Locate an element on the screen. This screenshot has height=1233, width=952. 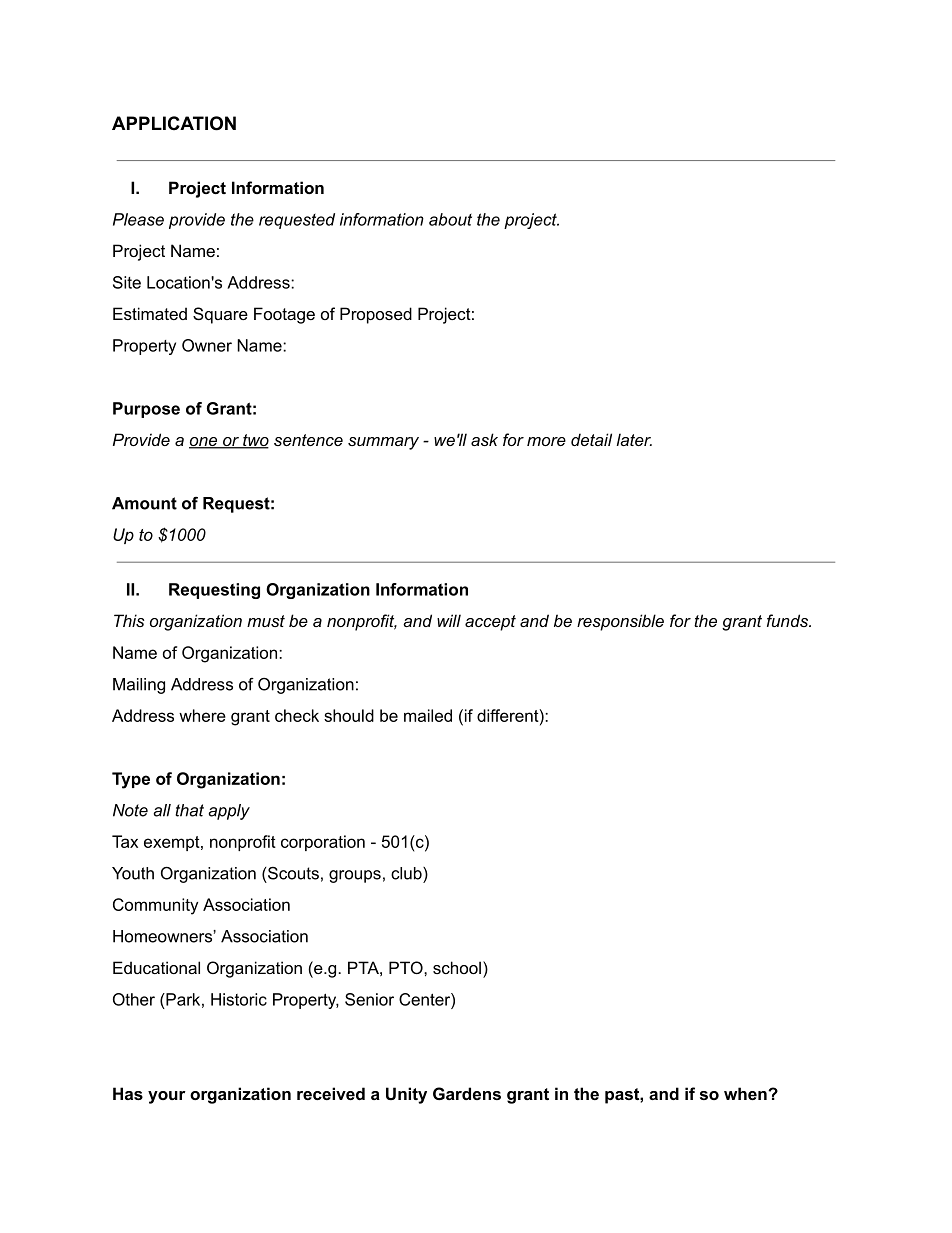
about is located at coordinates (450, 219).
